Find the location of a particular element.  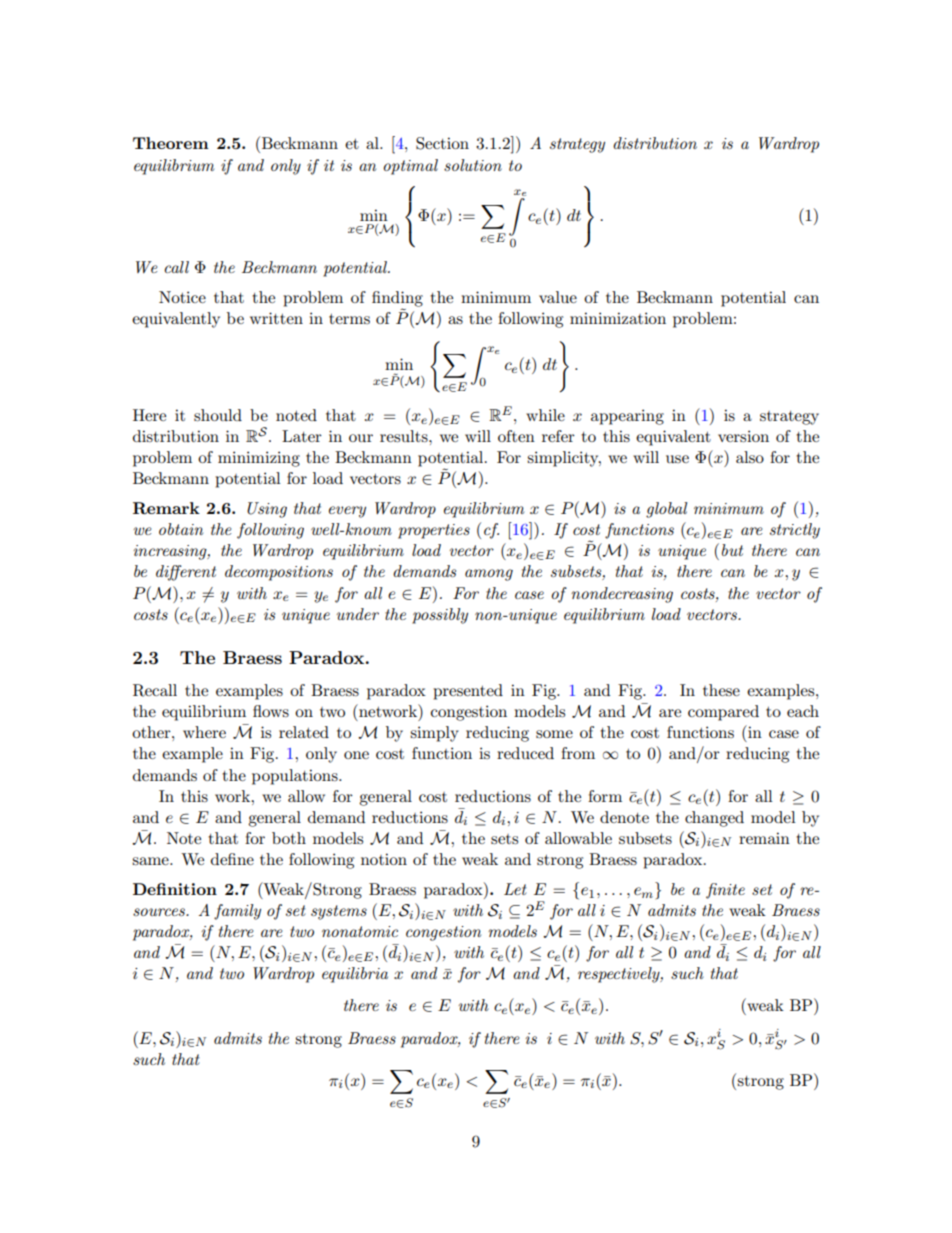

finite is located at coordinates (725, 891).
